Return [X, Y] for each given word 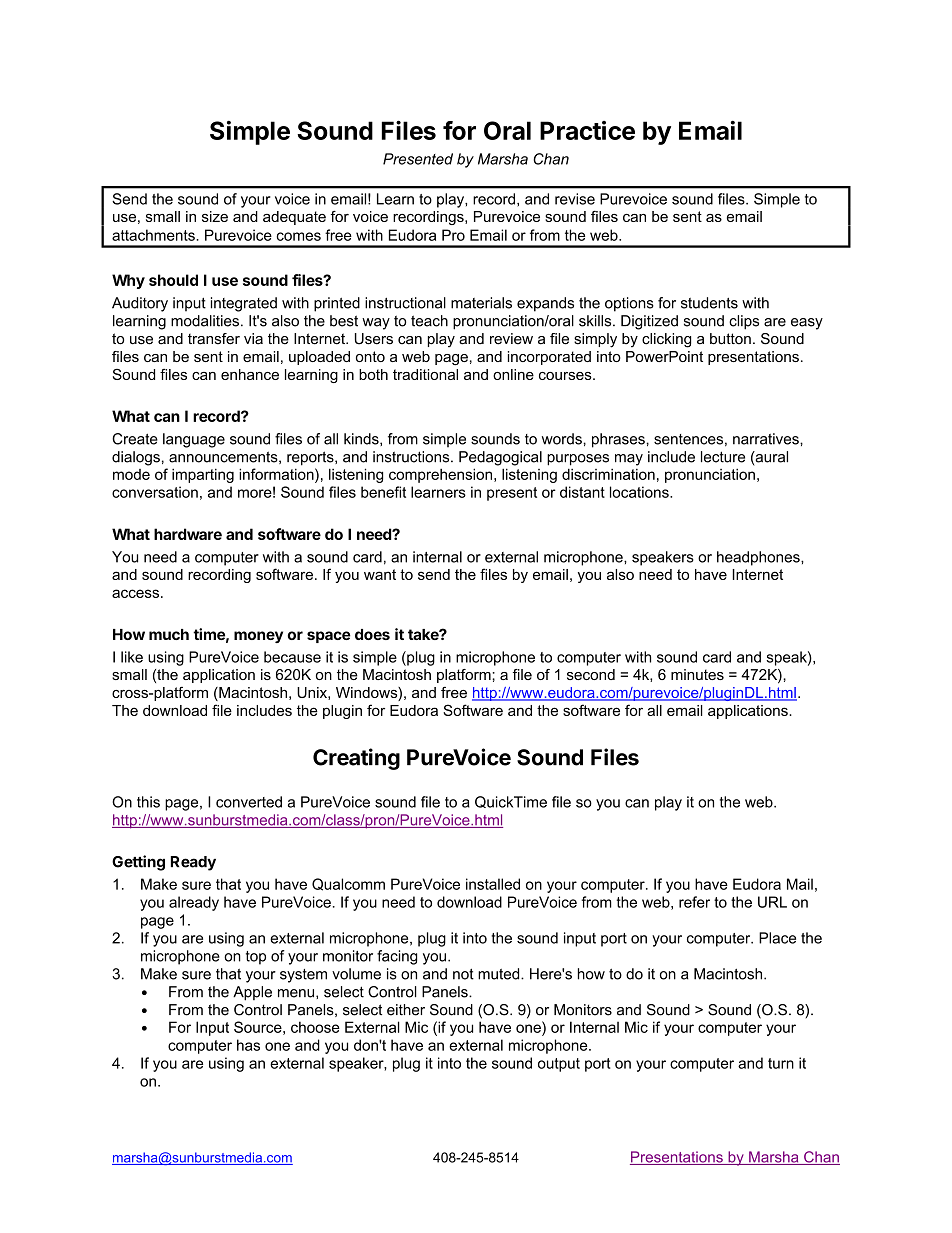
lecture [723, 457]
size [215, 216]
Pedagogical [500, 458]
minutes [697, 674]
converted [249, 802]
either [406, 1010]
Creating [356, 759]
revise [575, 199]
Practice [587, 130]
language [194, 440]
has [248, 1045]
